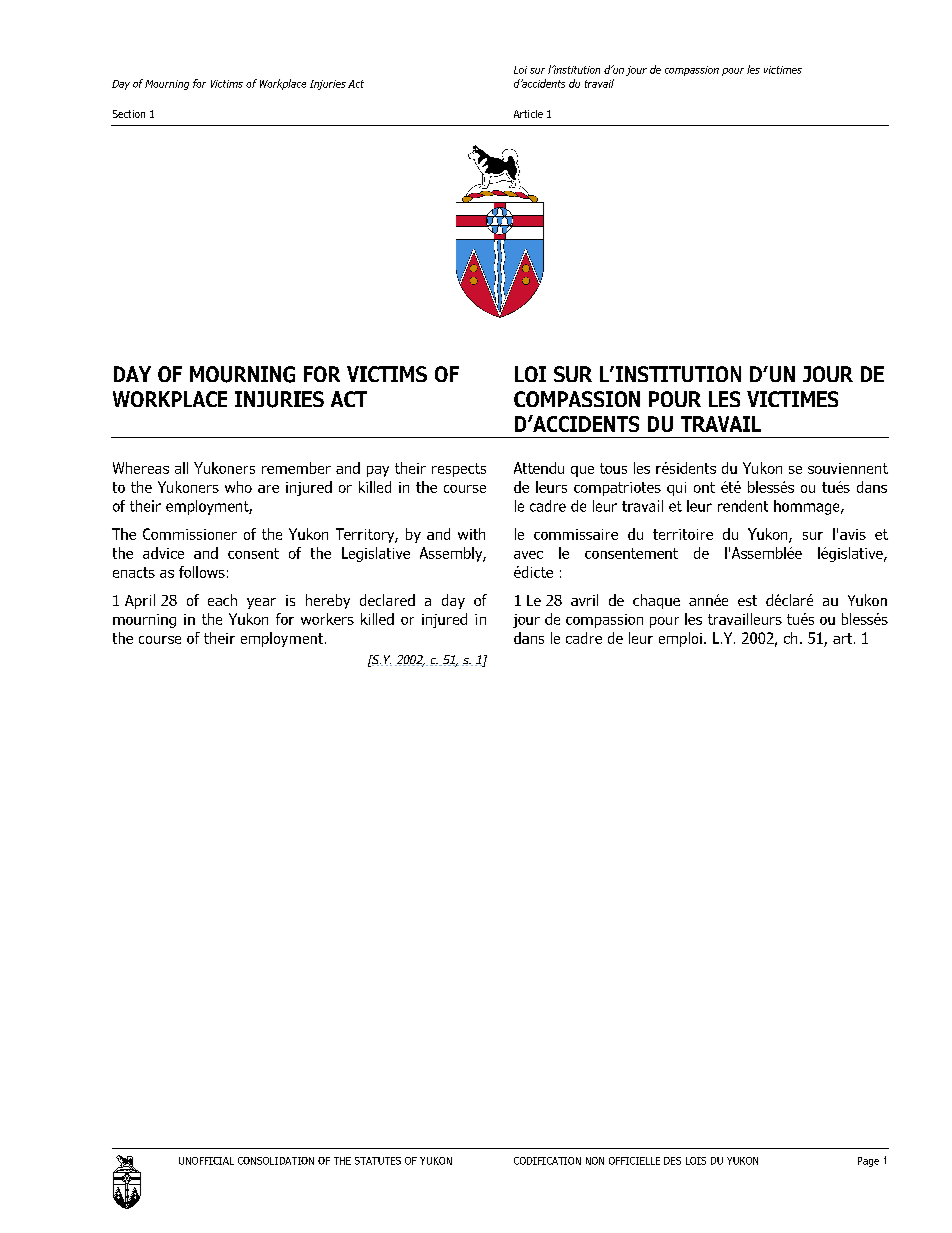 Image resolution: width=952 pixels, height=1233 pixels. What do you see at coordinates (181, 468) in the screenshot?
I see `all` at bounding box center [181, 468].
